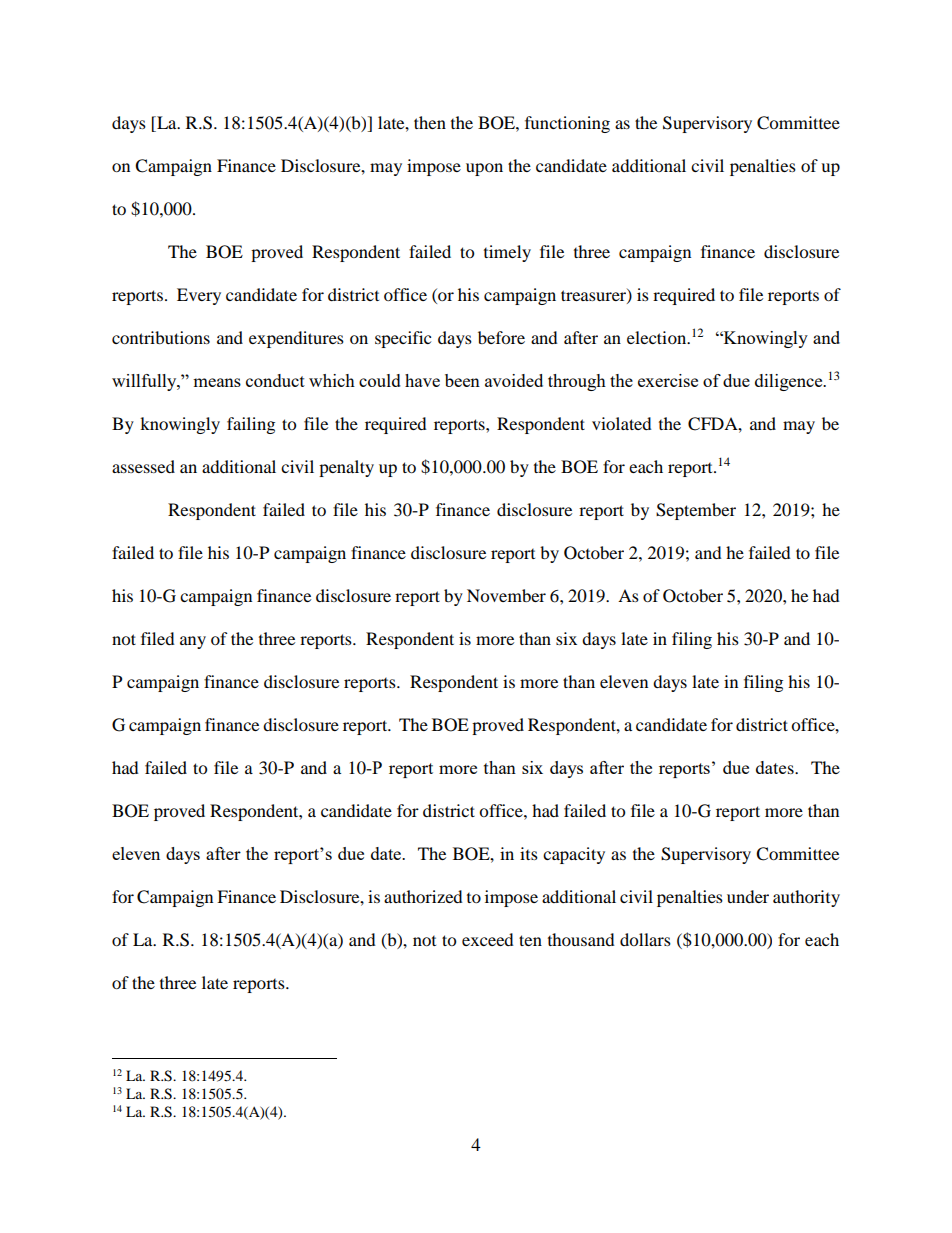 The height and width of the image is (1233, 952). I want to click on exceed, so click(488, 939).
